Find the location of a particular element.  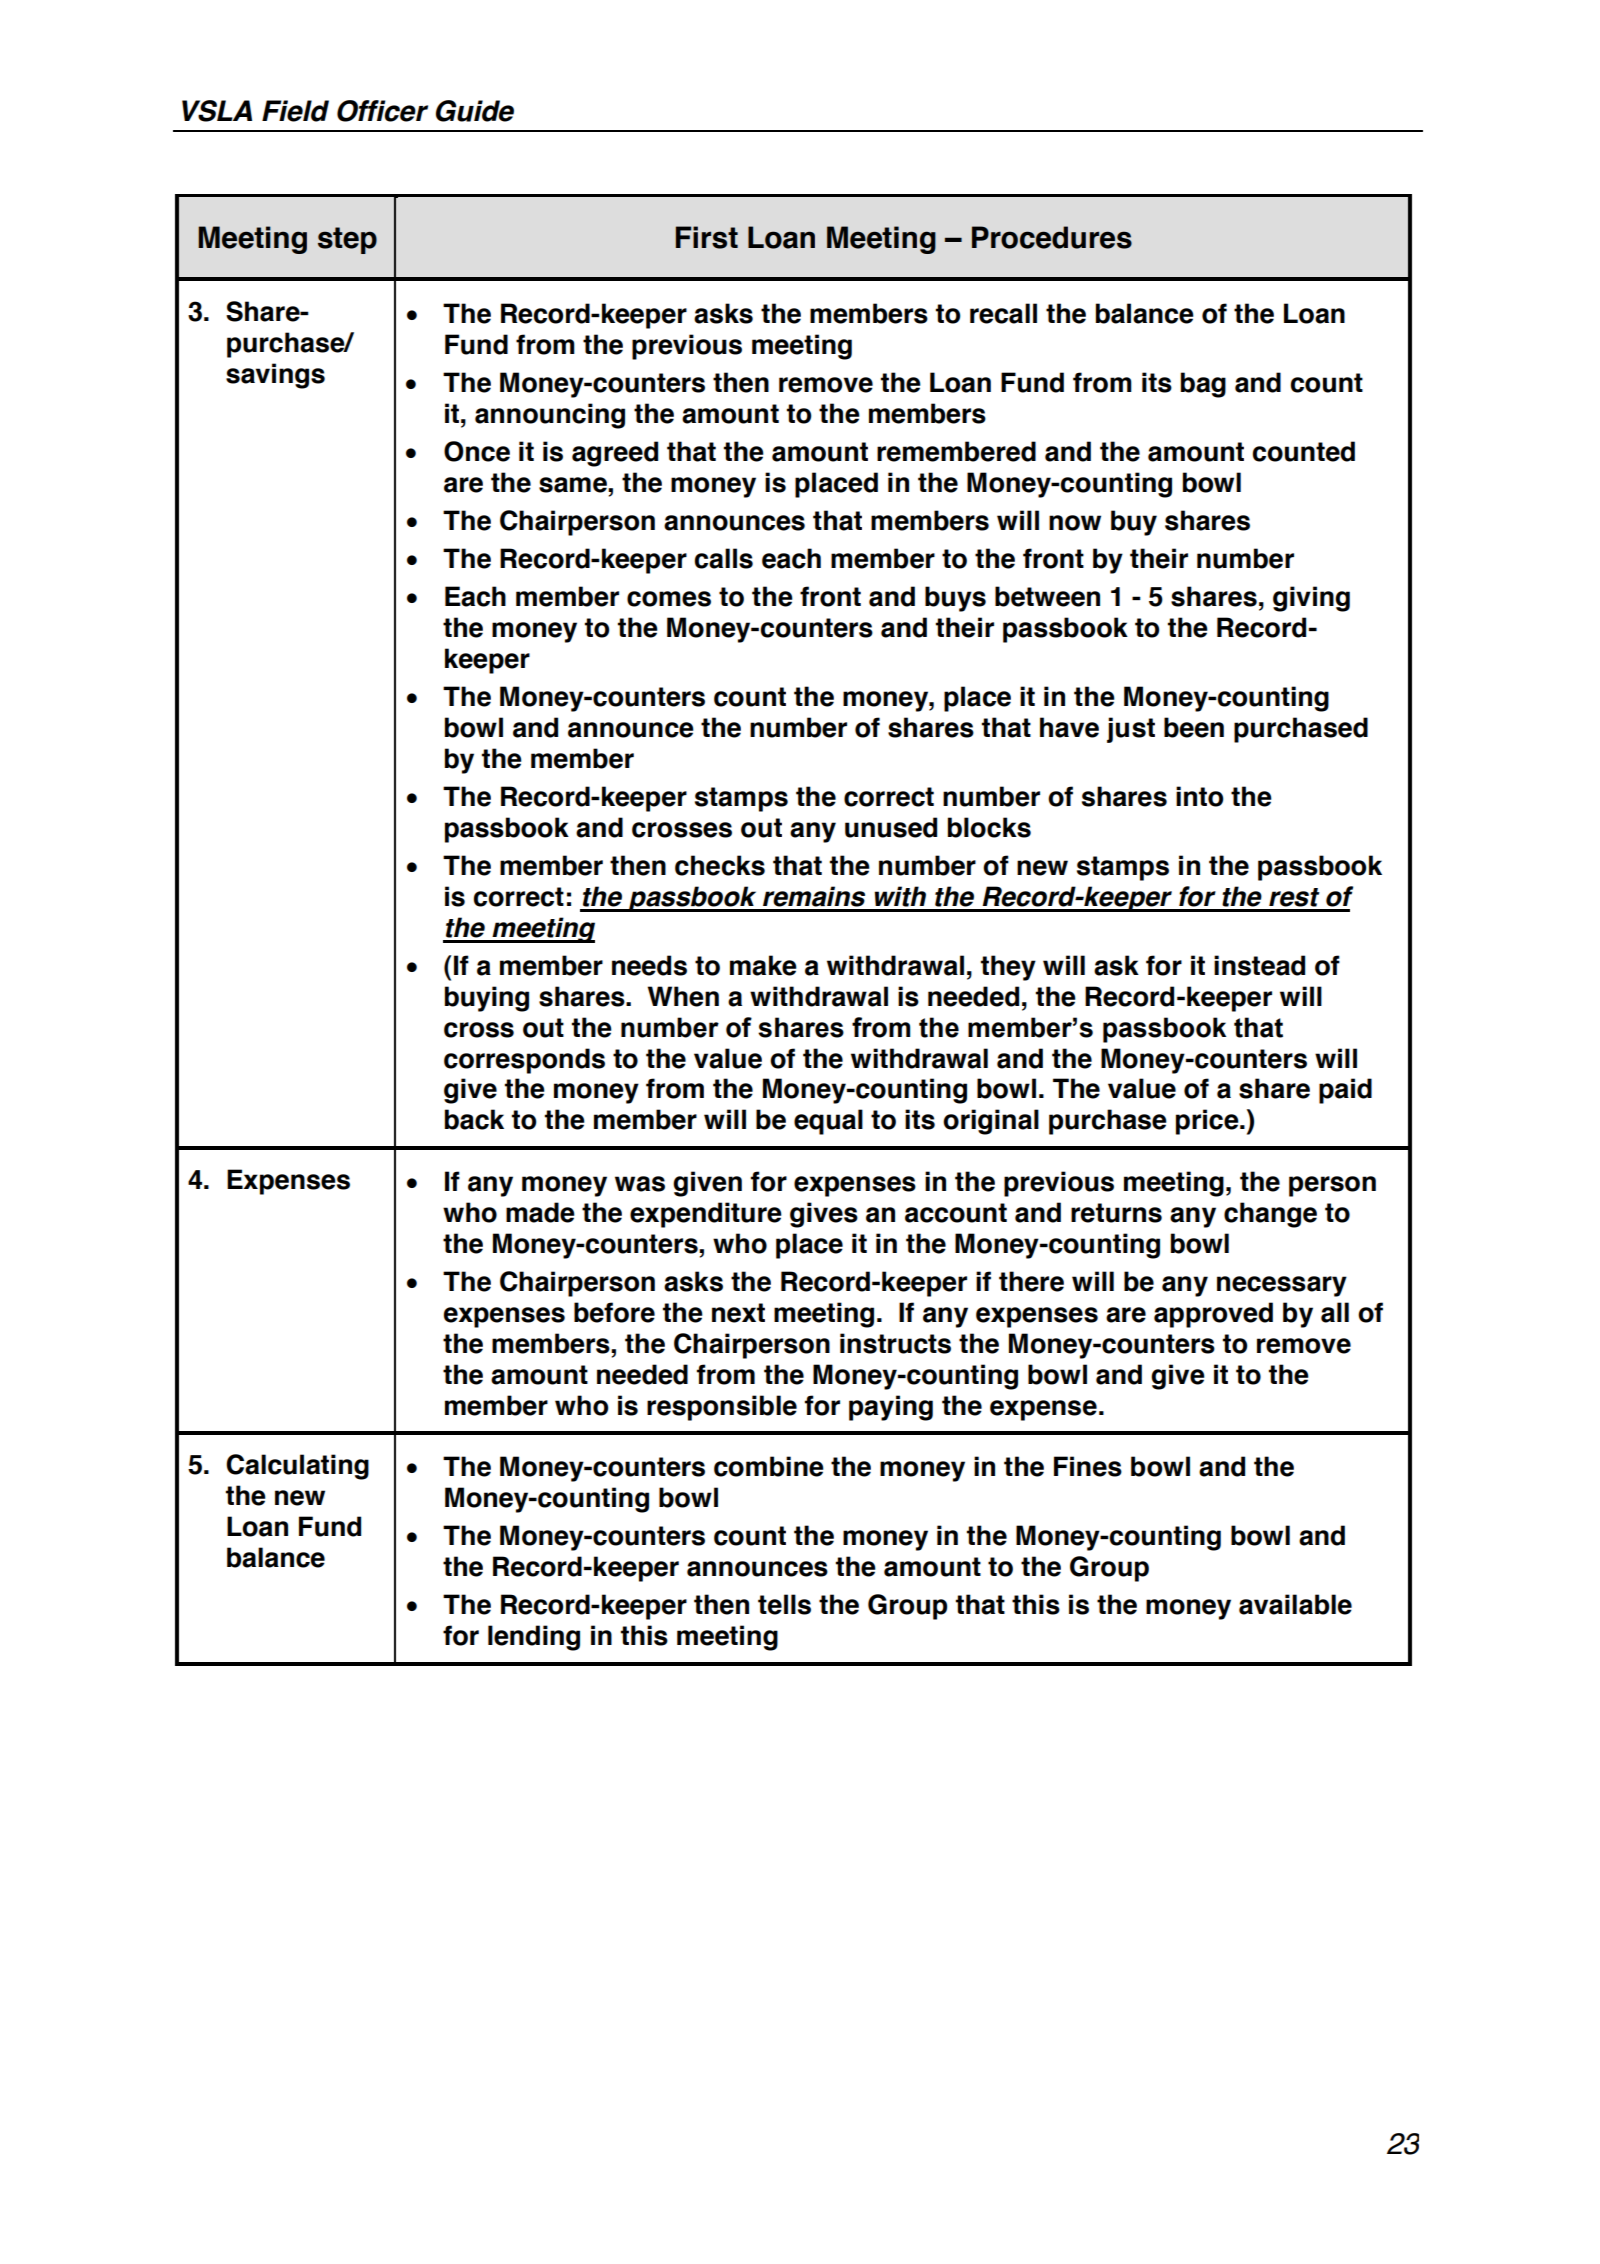

First is located at coordinates (707, 237).
